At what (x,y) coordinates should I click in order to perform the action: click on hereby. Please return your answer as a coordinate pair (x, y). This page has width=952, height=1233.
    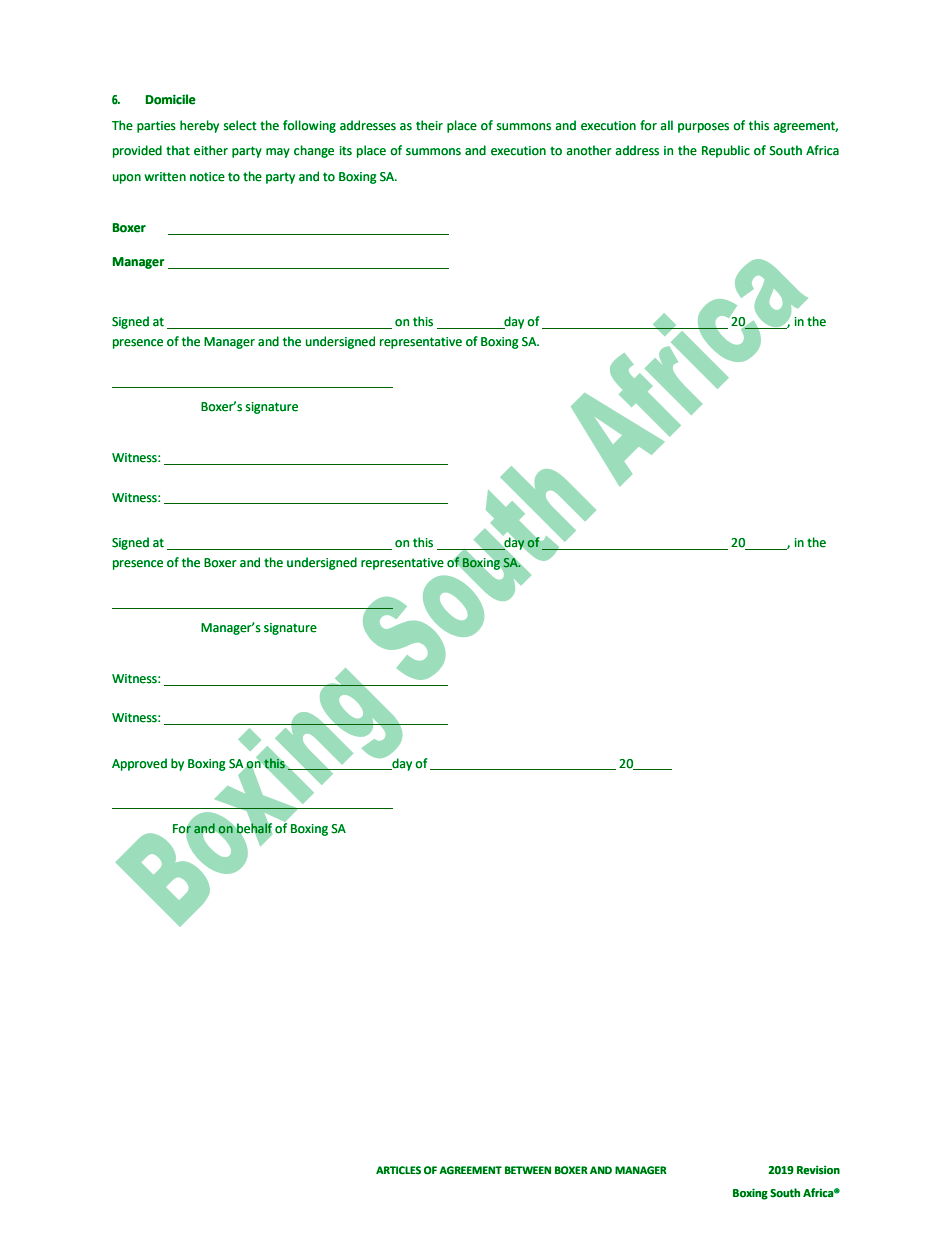
    Looking at the image, I should click on (199, 126).
